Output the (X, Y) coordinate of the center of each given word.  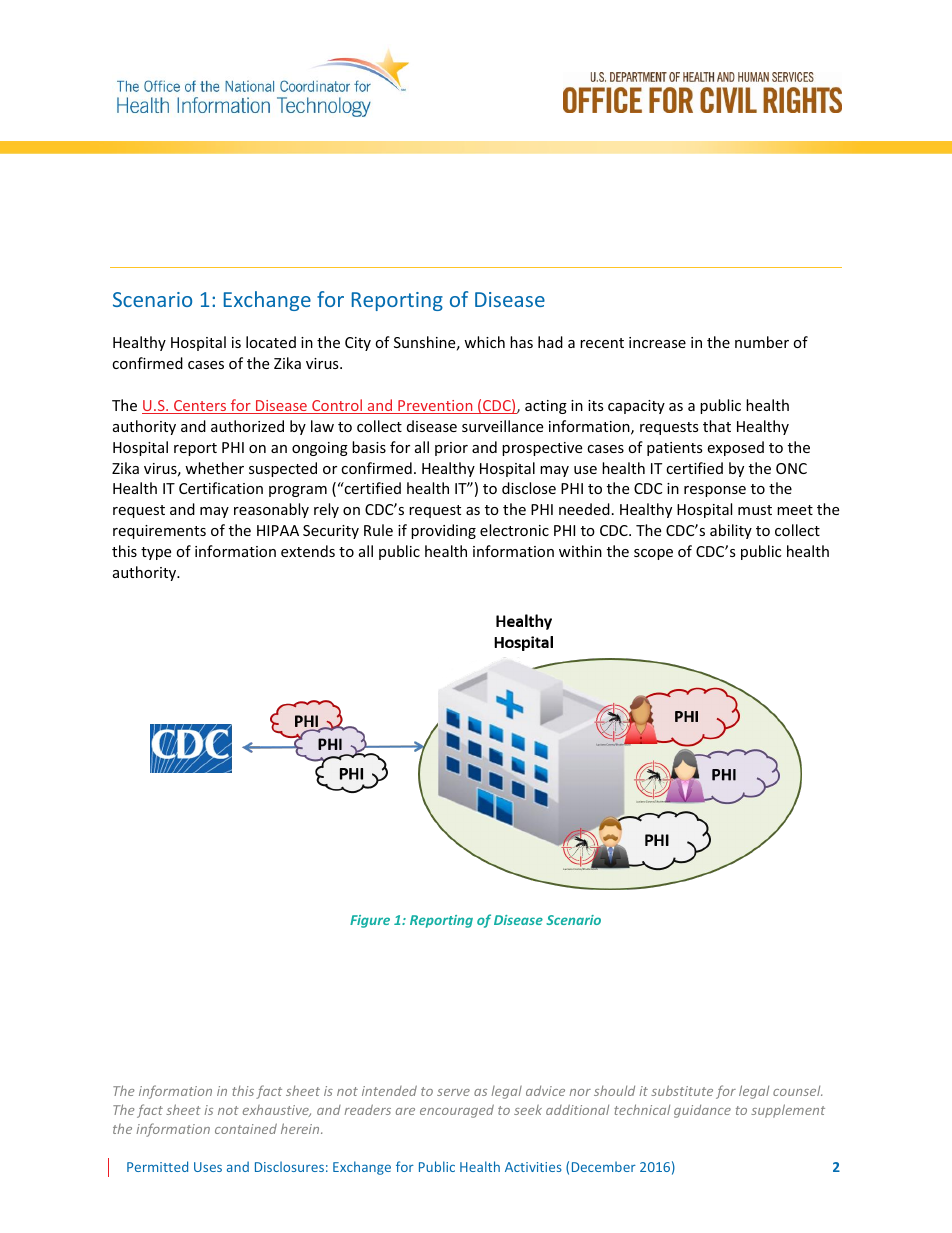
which (484, 342)
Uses (208, 1167)
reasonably (271, 510)
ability (731, 531)
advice (545, 1090)
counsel (797, 1091)
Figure (370, 921)
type (156, 553)
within (580, 551)
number (762, 342)
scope (653, 554)
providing (443, 531)
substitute (682, 1090)
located (271, 342)
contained (246, 1128)
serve (453, 1092)
